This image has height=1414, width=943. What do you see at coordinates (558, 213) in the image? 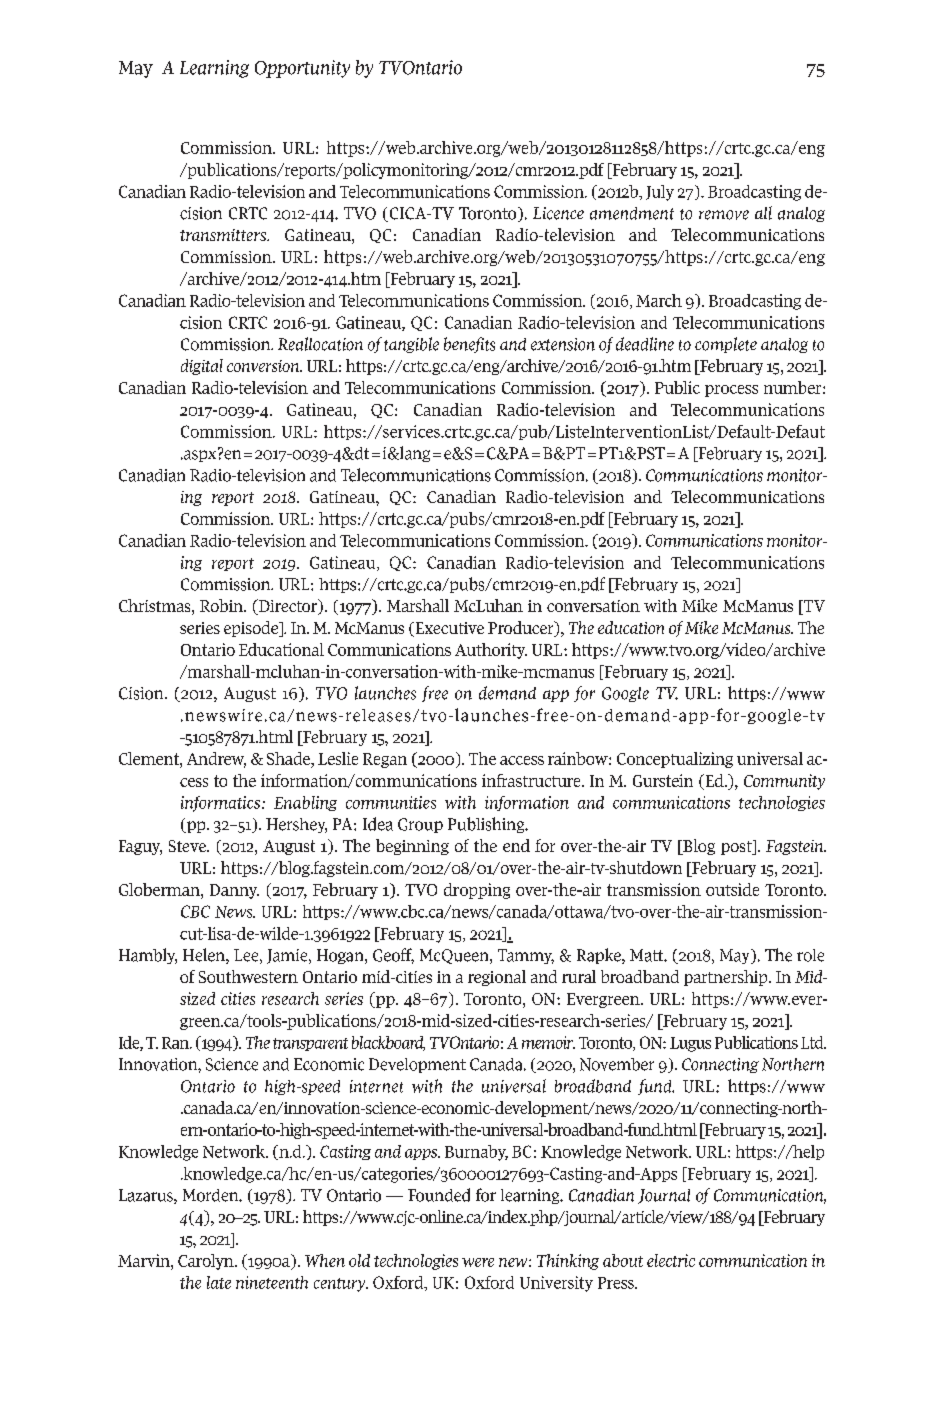
I see `Licence` at bounding box center [558, 213].
